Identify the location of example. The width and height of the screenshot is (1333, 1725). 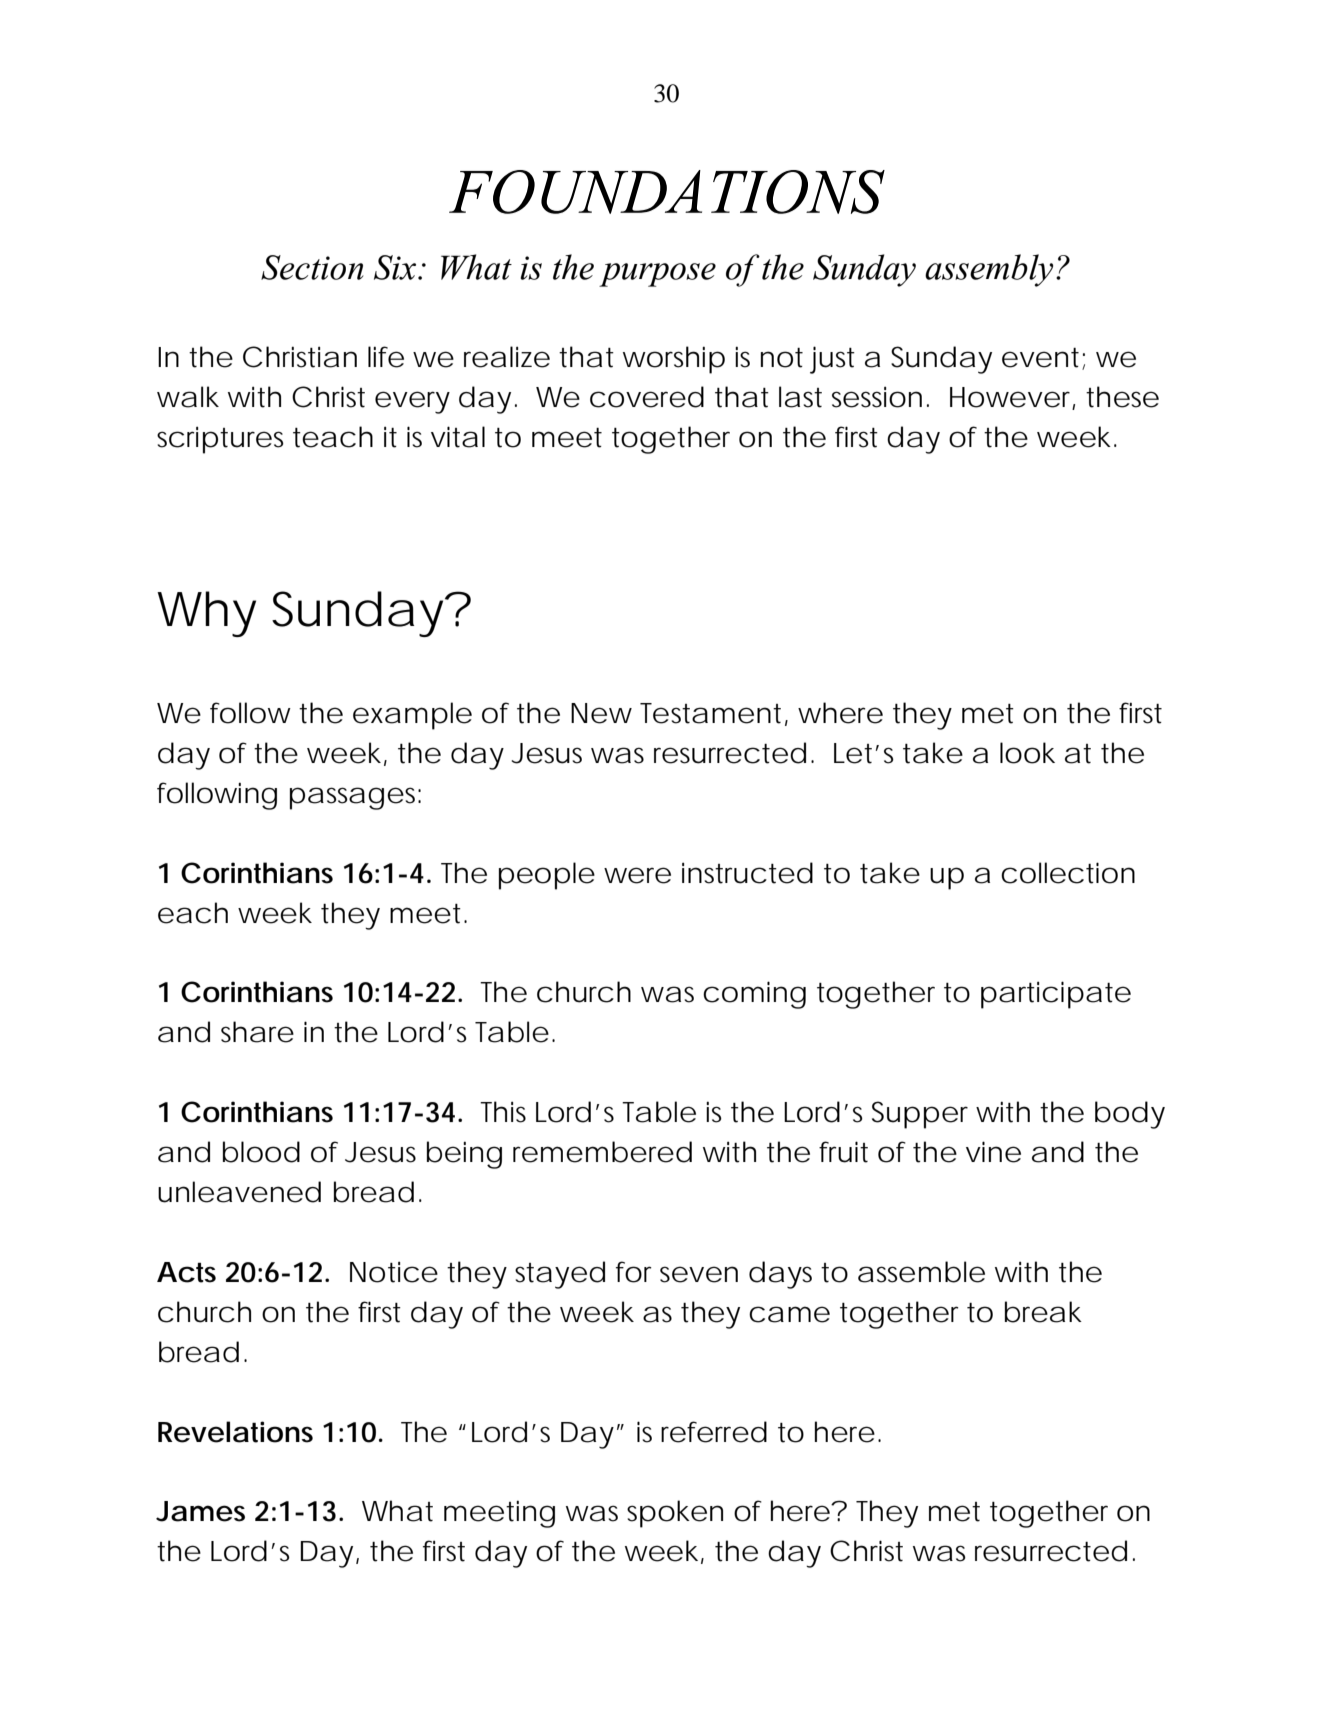
(412, 716).
